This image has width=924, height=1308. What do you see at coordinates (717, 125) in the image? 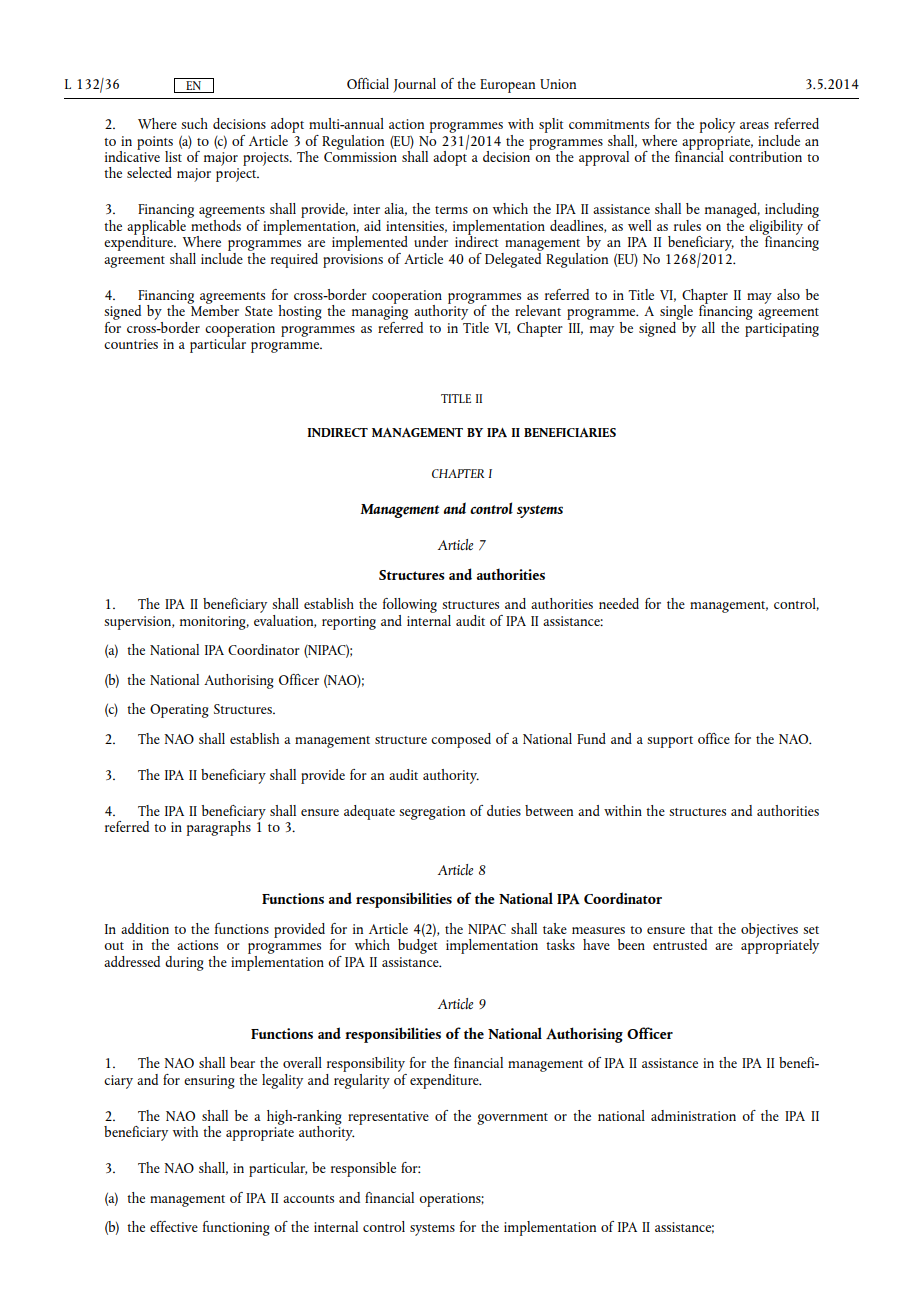
I see `policy` at bounding box center [717, 125].
